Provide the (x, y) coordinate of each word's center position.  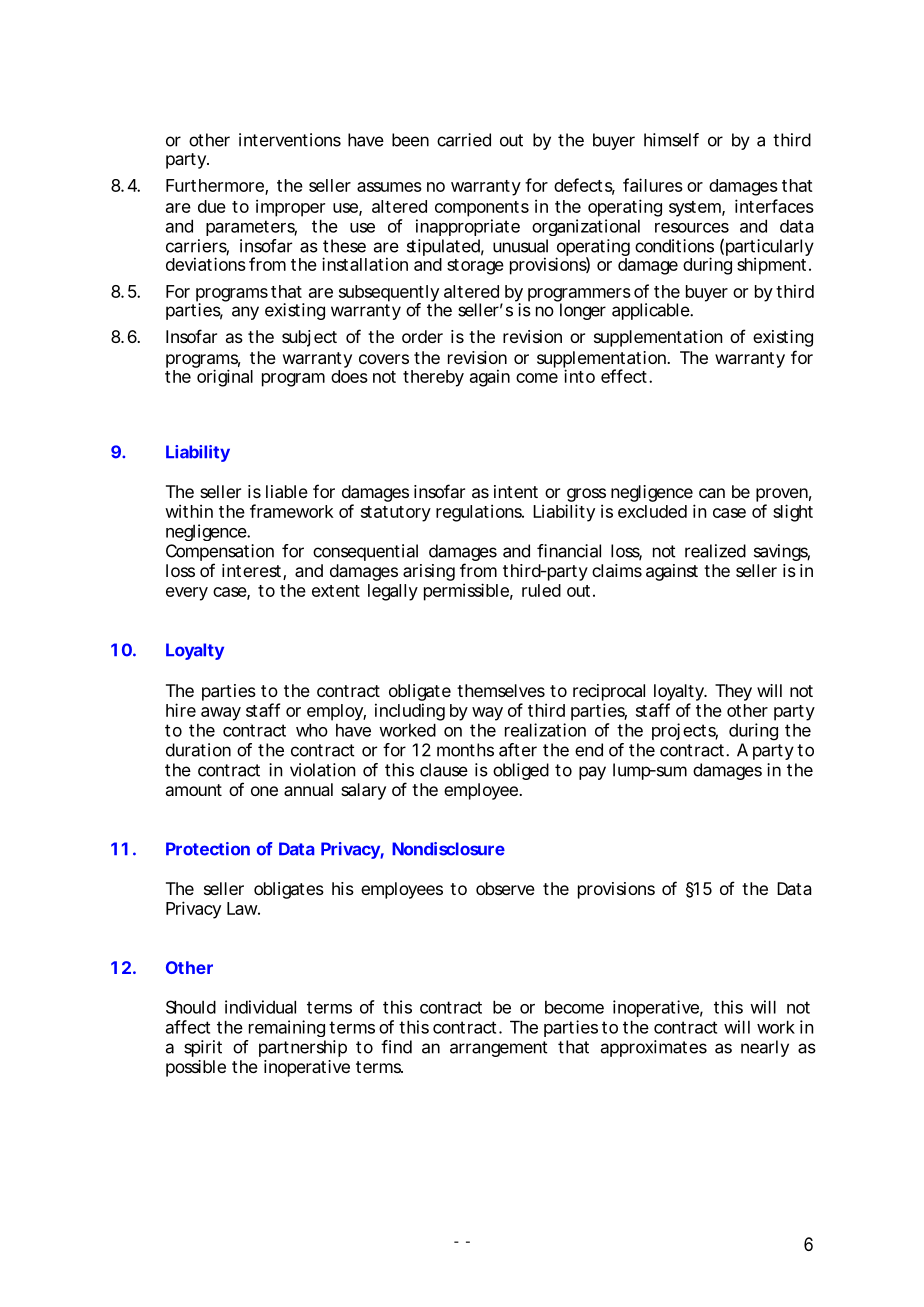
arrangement (498, 1049)
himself (671, 140)
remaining (287, 1028)
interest (253, 572)
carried (464, 140)
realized (715, 551)
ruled (541, 590)
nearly (765, 1048)
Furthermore (216, 186)
